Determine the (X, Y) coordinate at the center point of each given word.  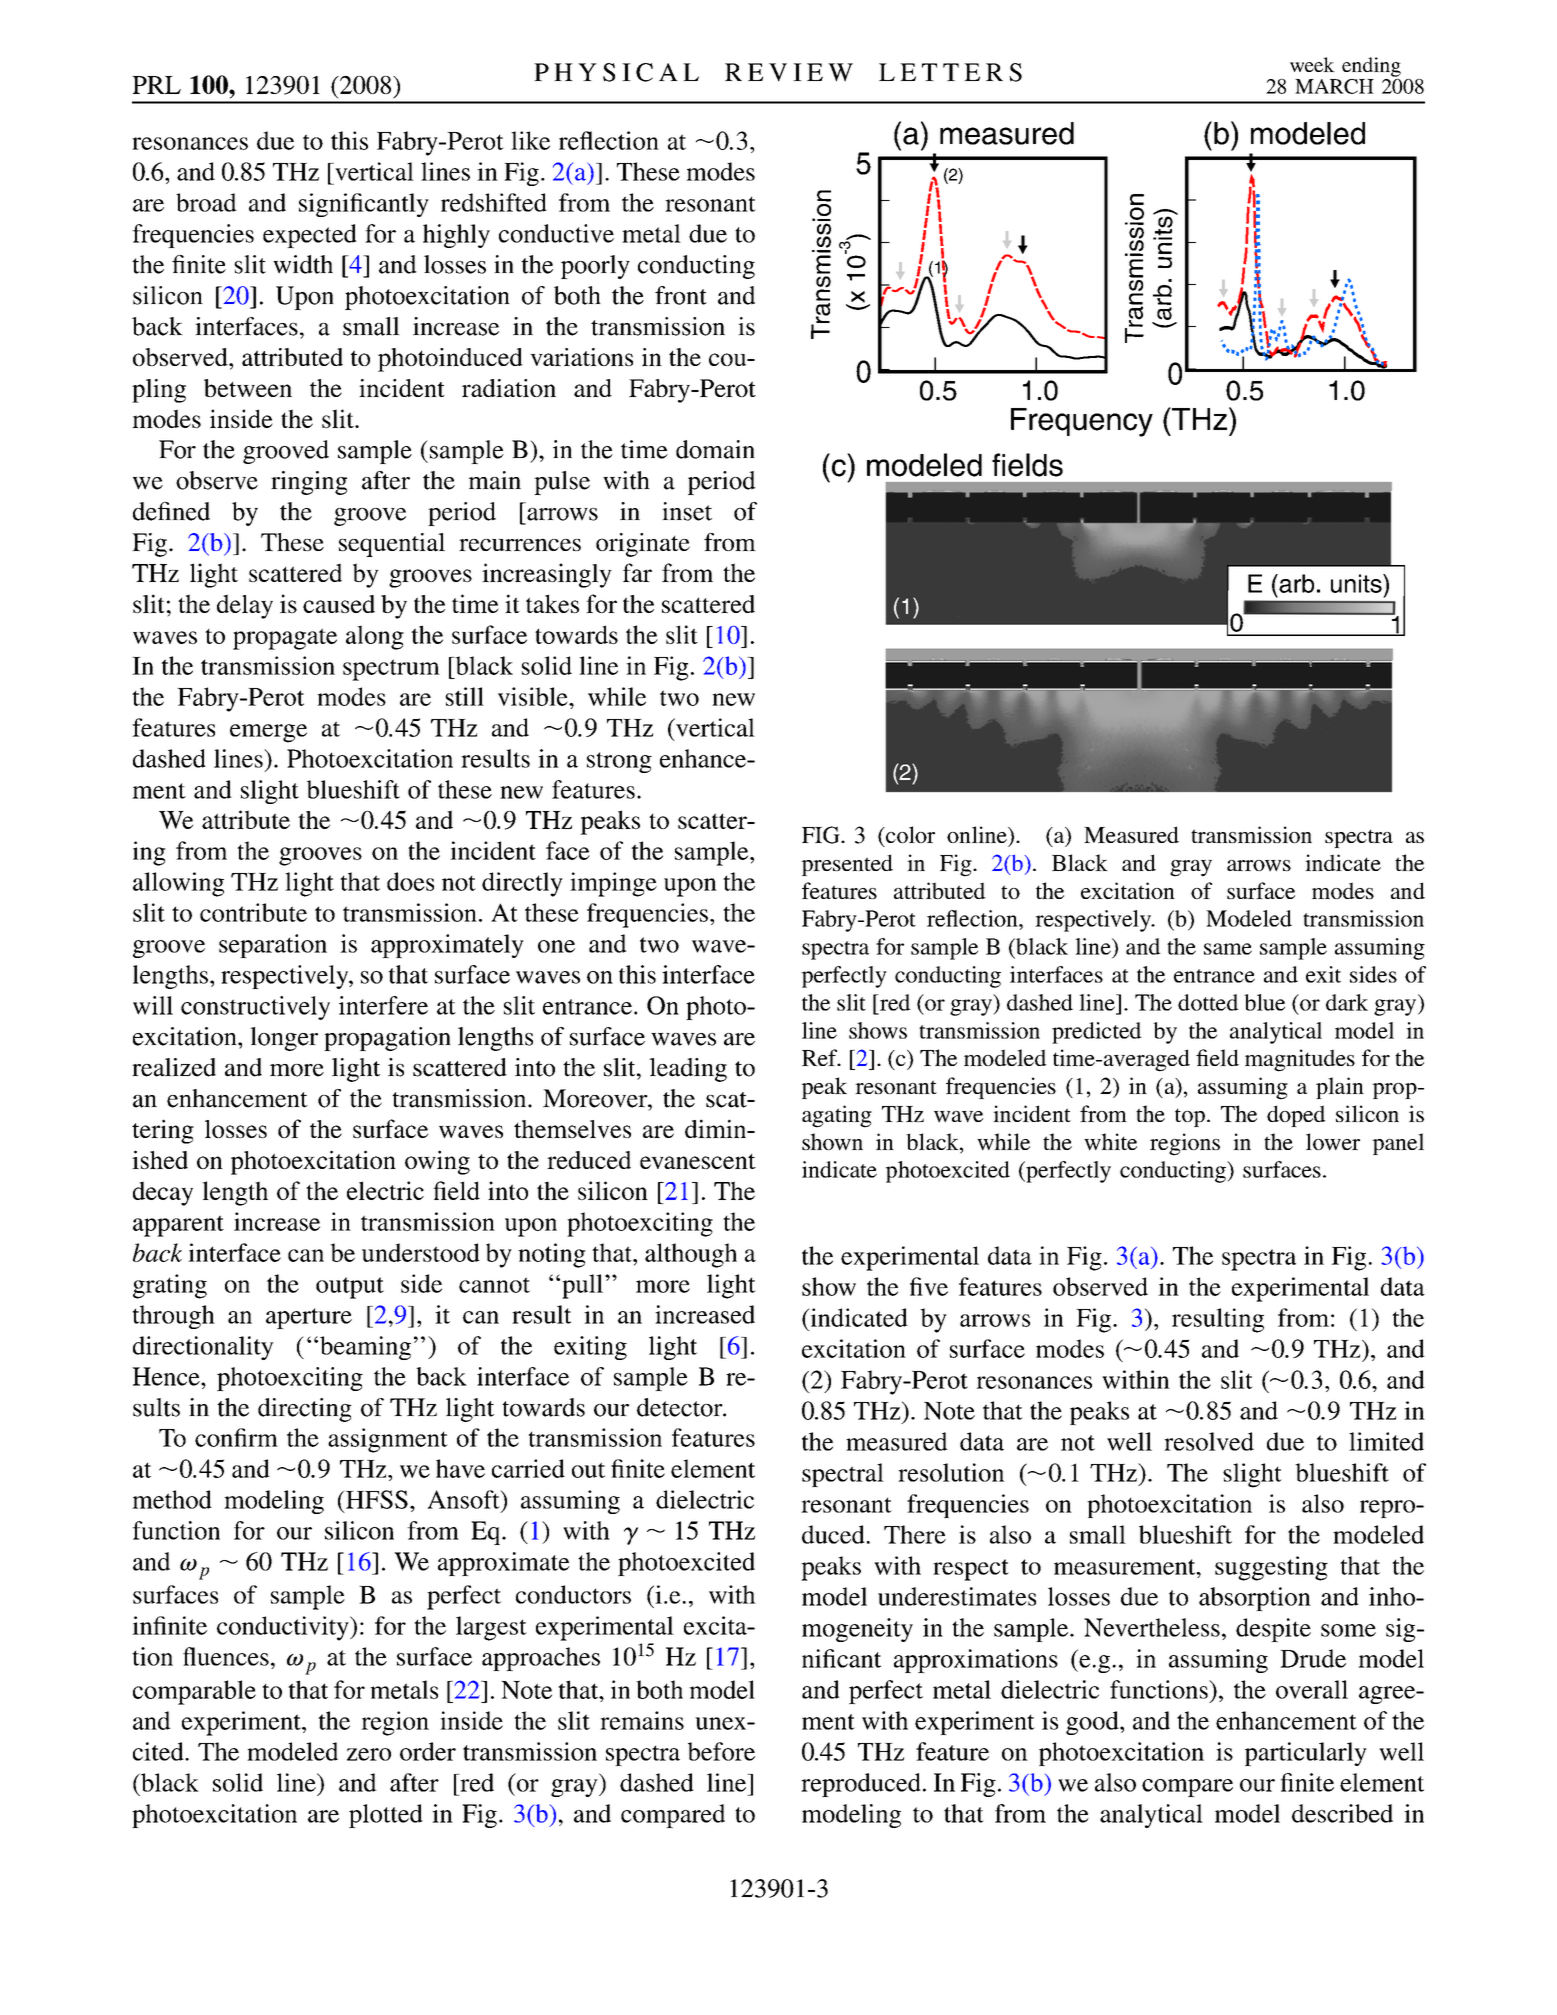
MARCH (1334, 86)
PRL (156, 85)
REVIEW (789, 72)
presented (847, 865)
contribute (253, 912)
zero (369, 1754)
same (1228, 949)
